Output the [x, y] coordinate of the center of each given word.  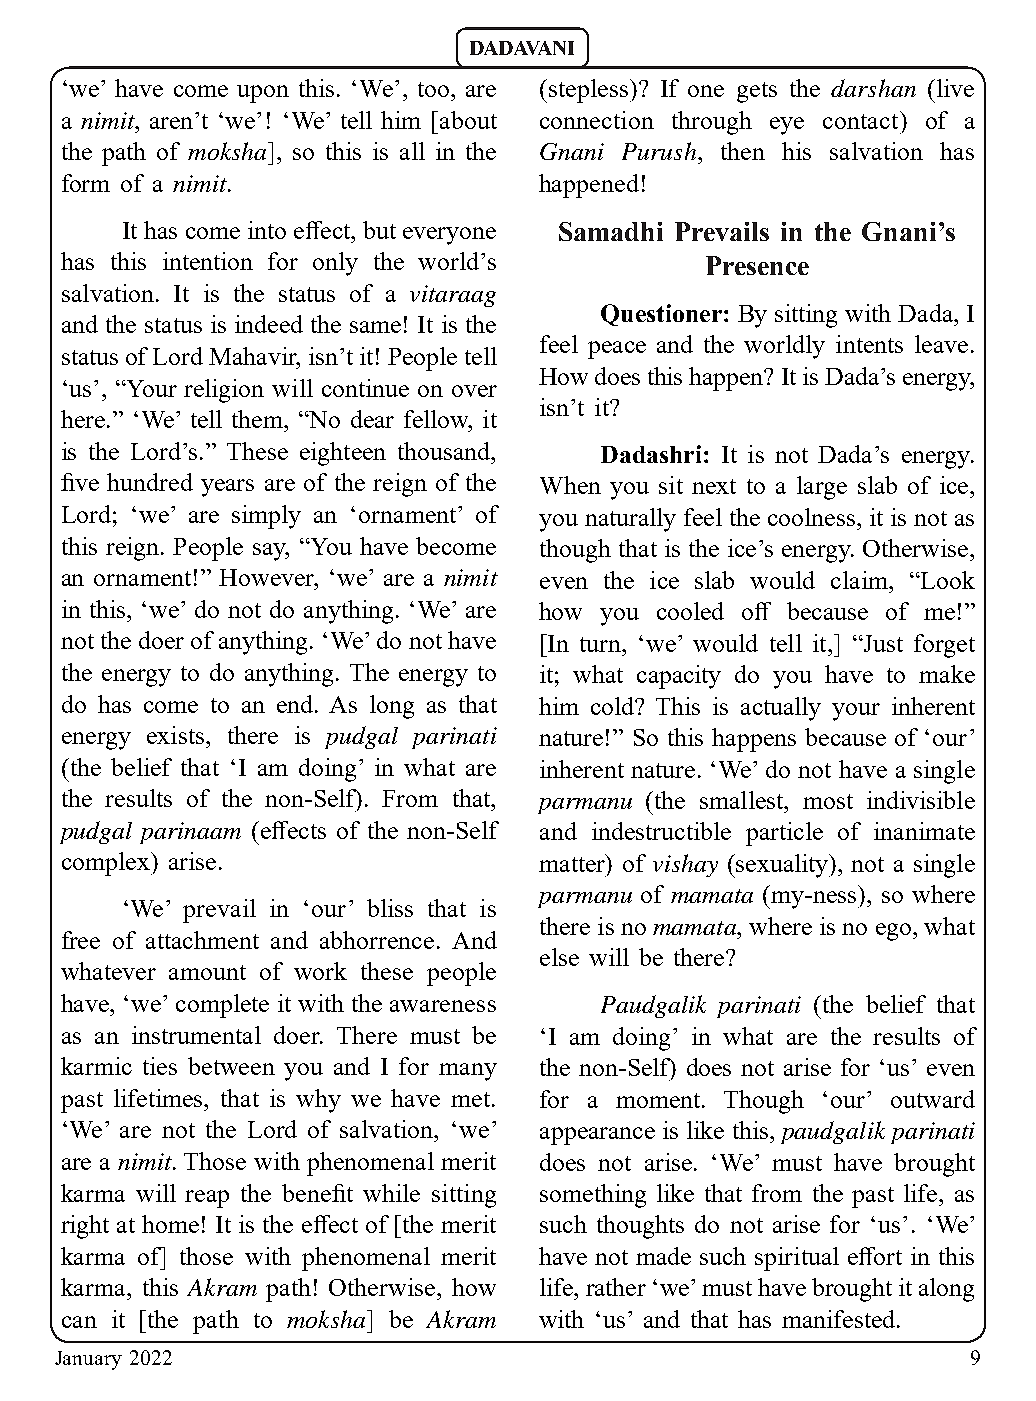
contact [862, 120]
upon [263, 94]
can [79, 1322]
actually [781, 709]
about [468, 120]
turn [602, 644]
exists [175, 735]
